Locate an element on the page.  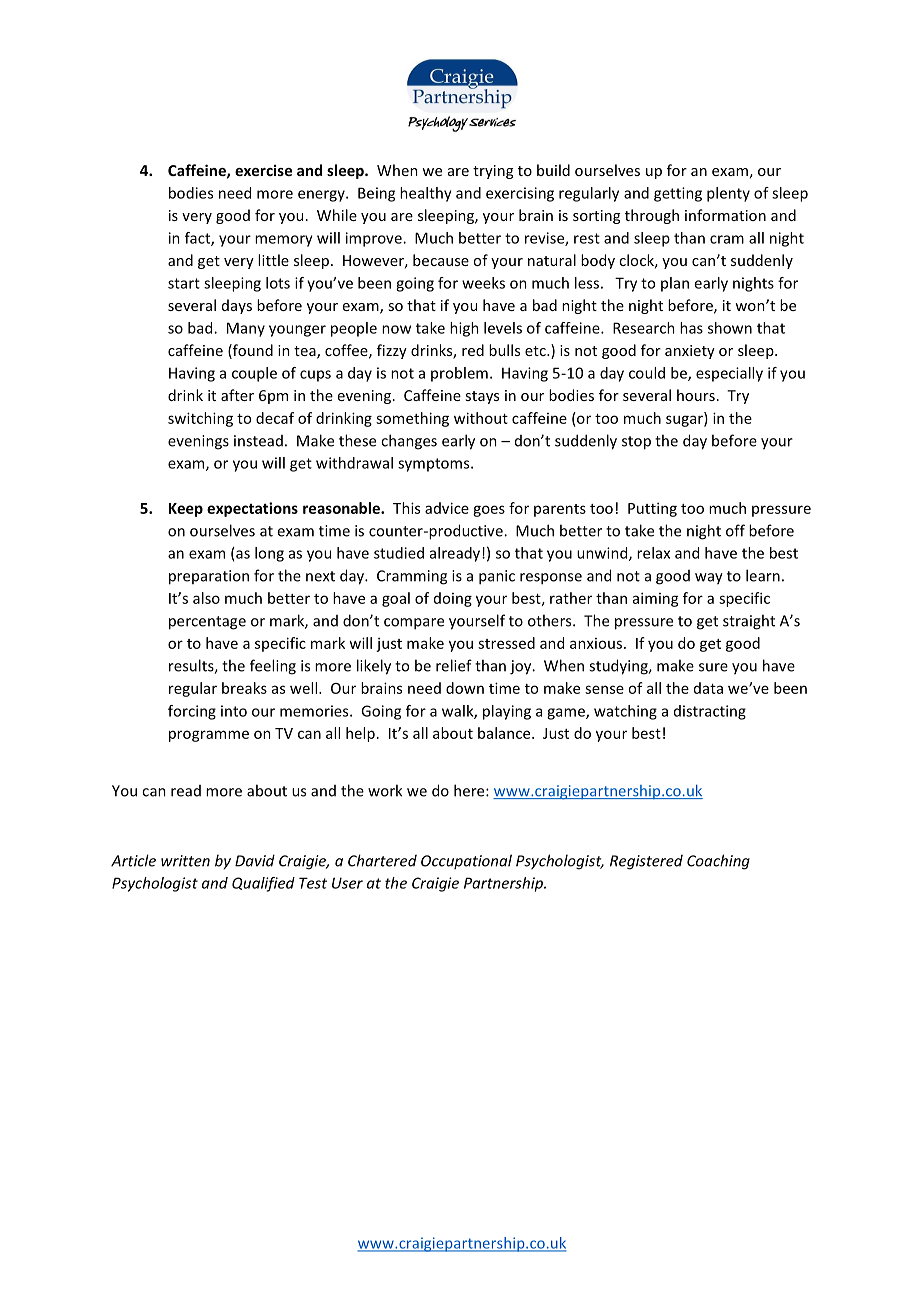
forcing is located at coordinates (192, 712).
